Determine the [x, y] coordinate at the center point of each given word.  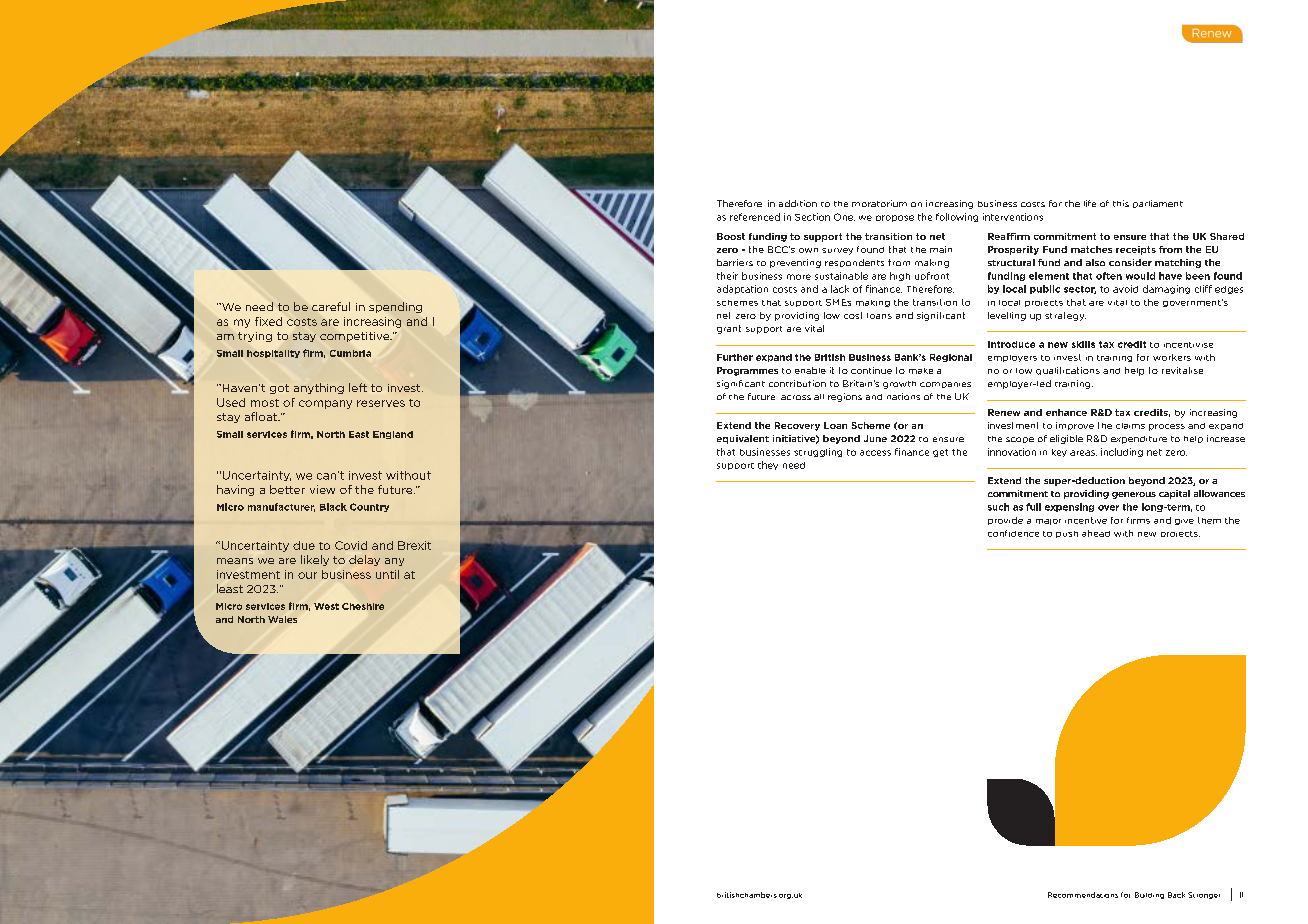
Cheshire [363, 606]
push [1067, 534]
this [1121, 203]
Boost [731, 236]
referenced [755, 217]
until [387, 574]
